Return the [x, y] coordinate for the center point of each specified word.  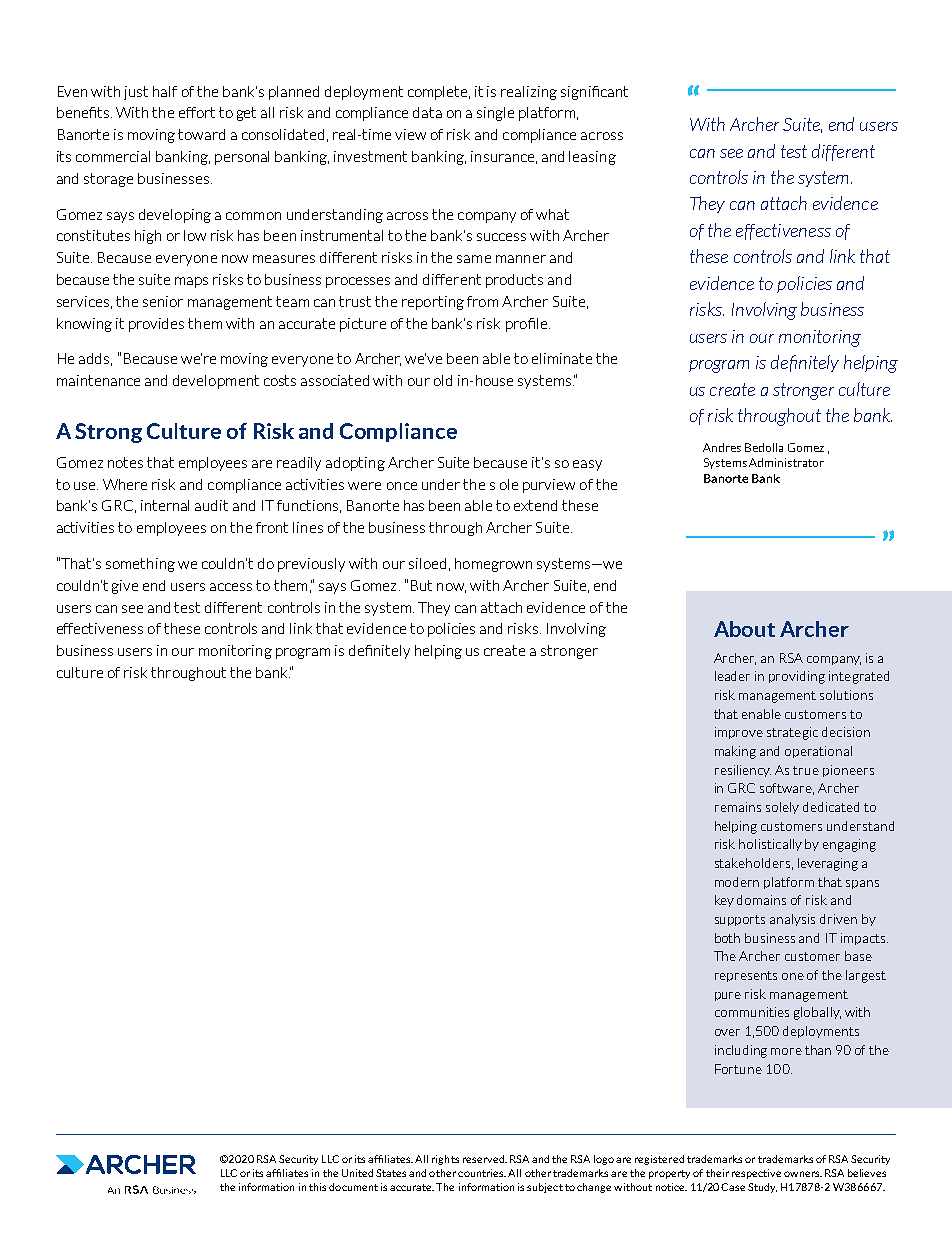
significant [594, 93]
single [495, 114]
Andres [722, 447]
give [125, 587]
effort [197, 112]
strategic [792, 733]
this [317, 1187]
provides [156, 325]
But [421, 585]
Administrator [786, 462]
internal [165, 505]
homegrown [493, 565]
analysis [792, 920]
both [727, 938]
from [482, 301]
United [357, 1173]
